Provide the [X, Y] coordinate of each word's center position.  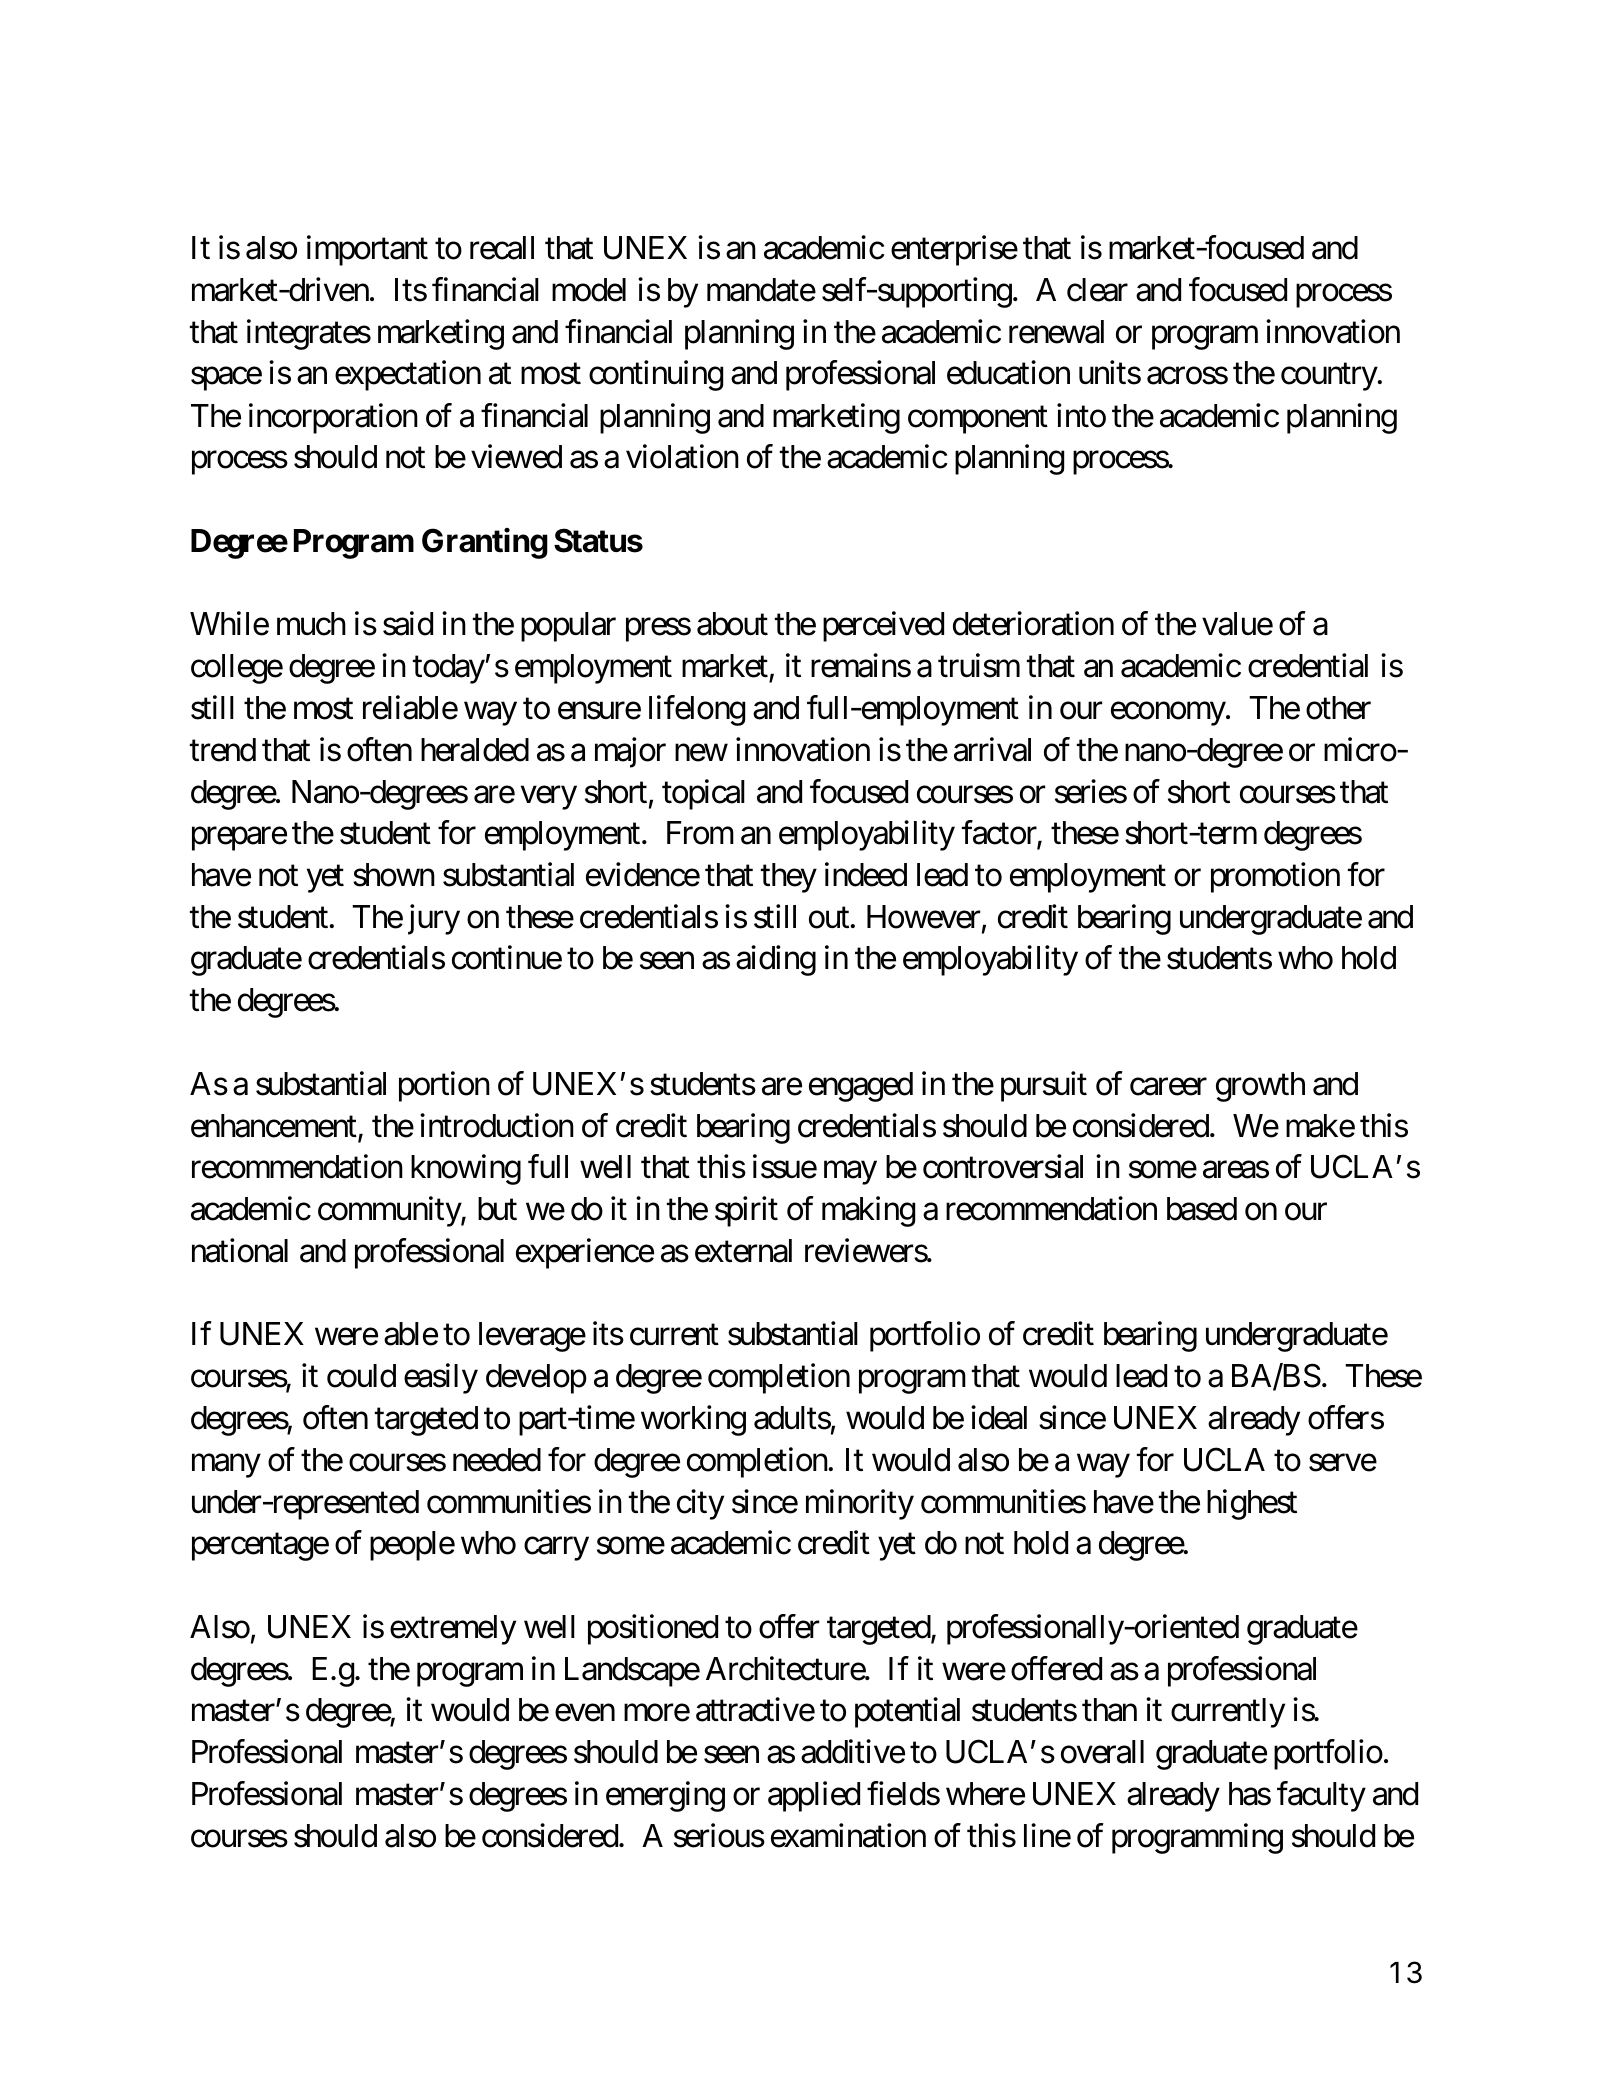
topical [703, 794]
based [1202, 1209]
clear [1097, 290]
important [367, 251]
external [743, 1251]
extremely [453, 1630]
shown [394, 875]
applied [814, 1797]
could [361, 1376]
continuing [656, 376]
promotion [1275, 877]
